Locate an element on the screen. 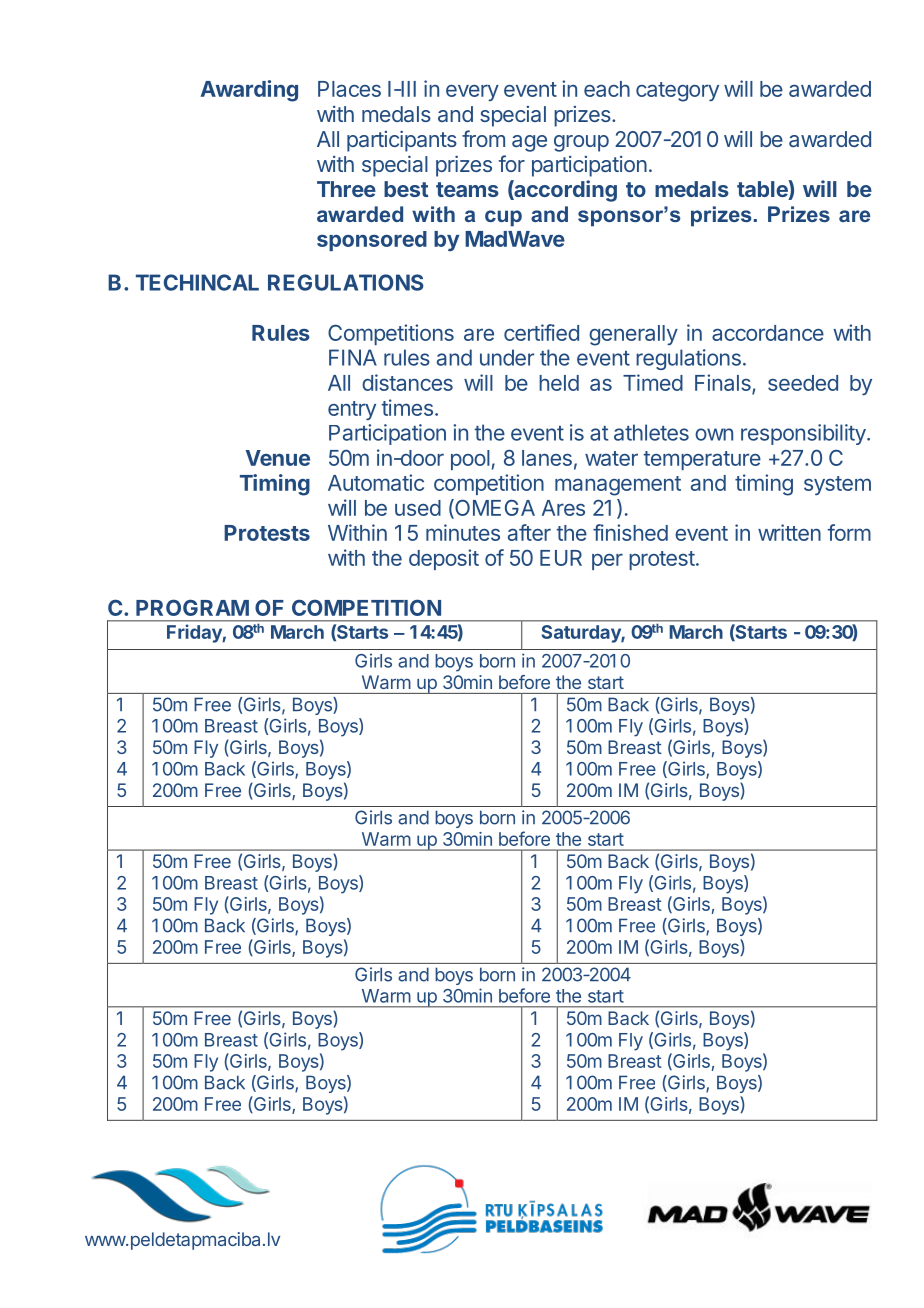  accordance is located at coordinates (768, 333).
